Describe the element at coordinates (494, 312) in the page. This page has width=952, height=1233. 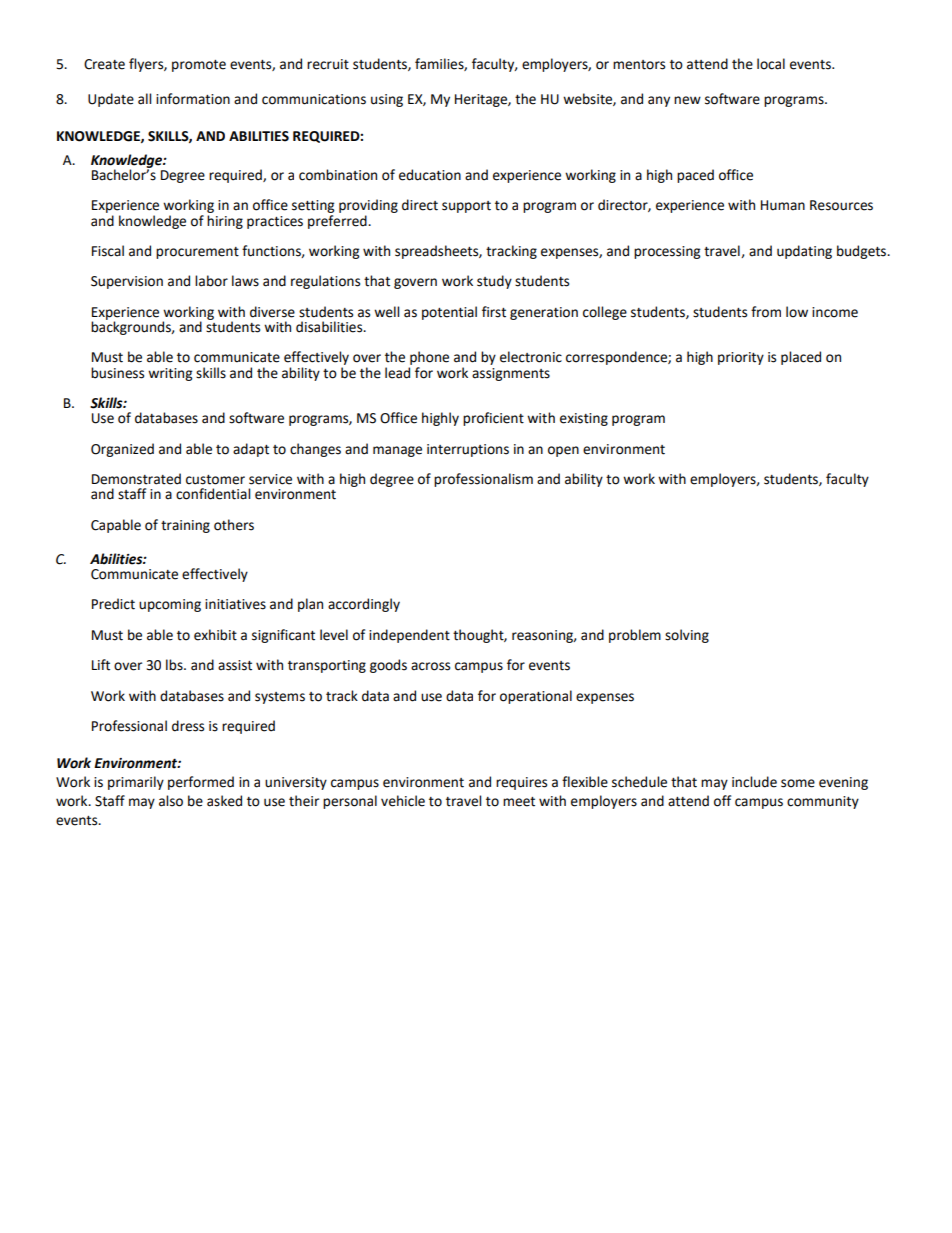
I see `first` at that location.
